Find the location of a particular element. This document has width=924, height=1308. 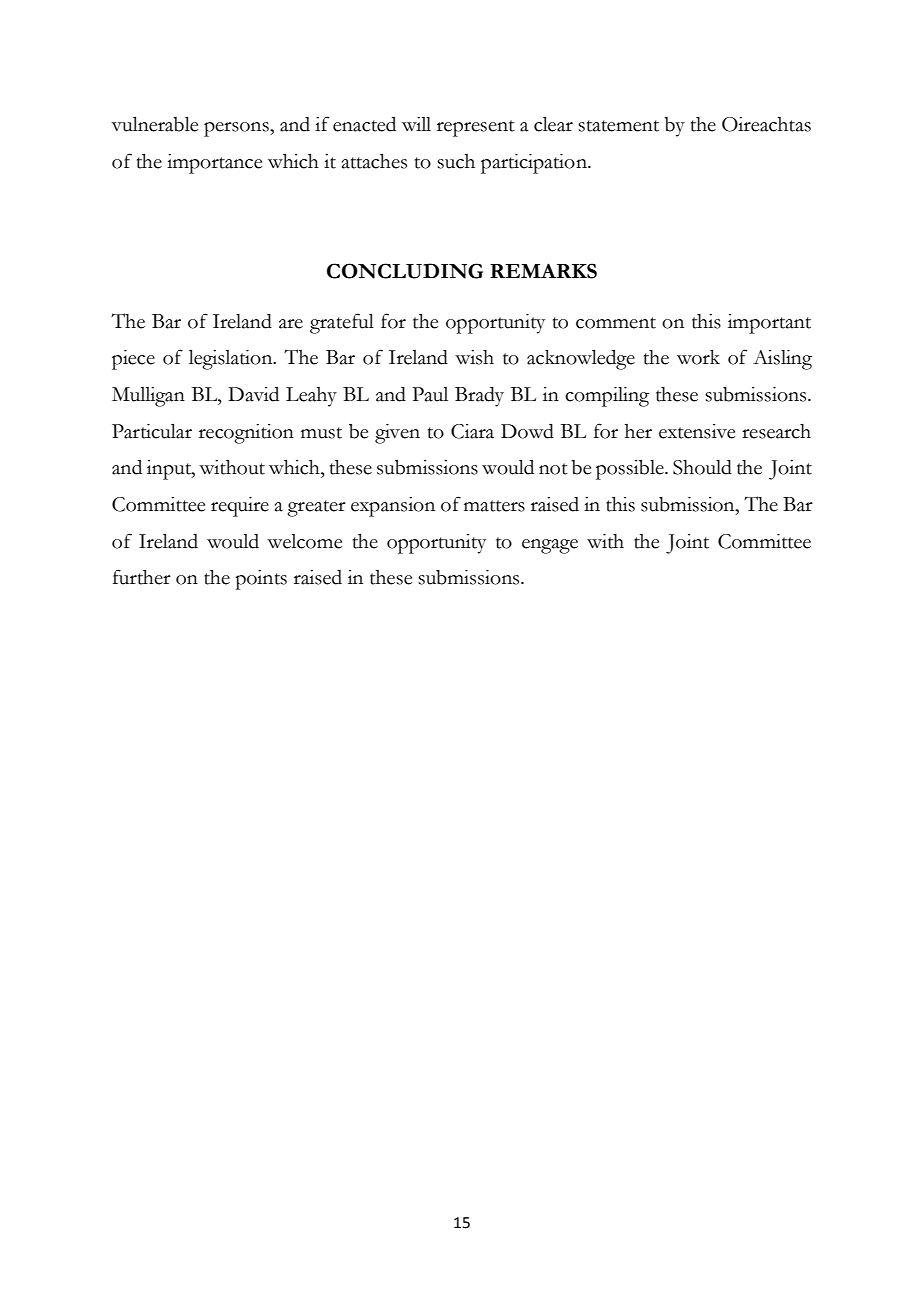

extensive is located at coordinates (697, 431).
